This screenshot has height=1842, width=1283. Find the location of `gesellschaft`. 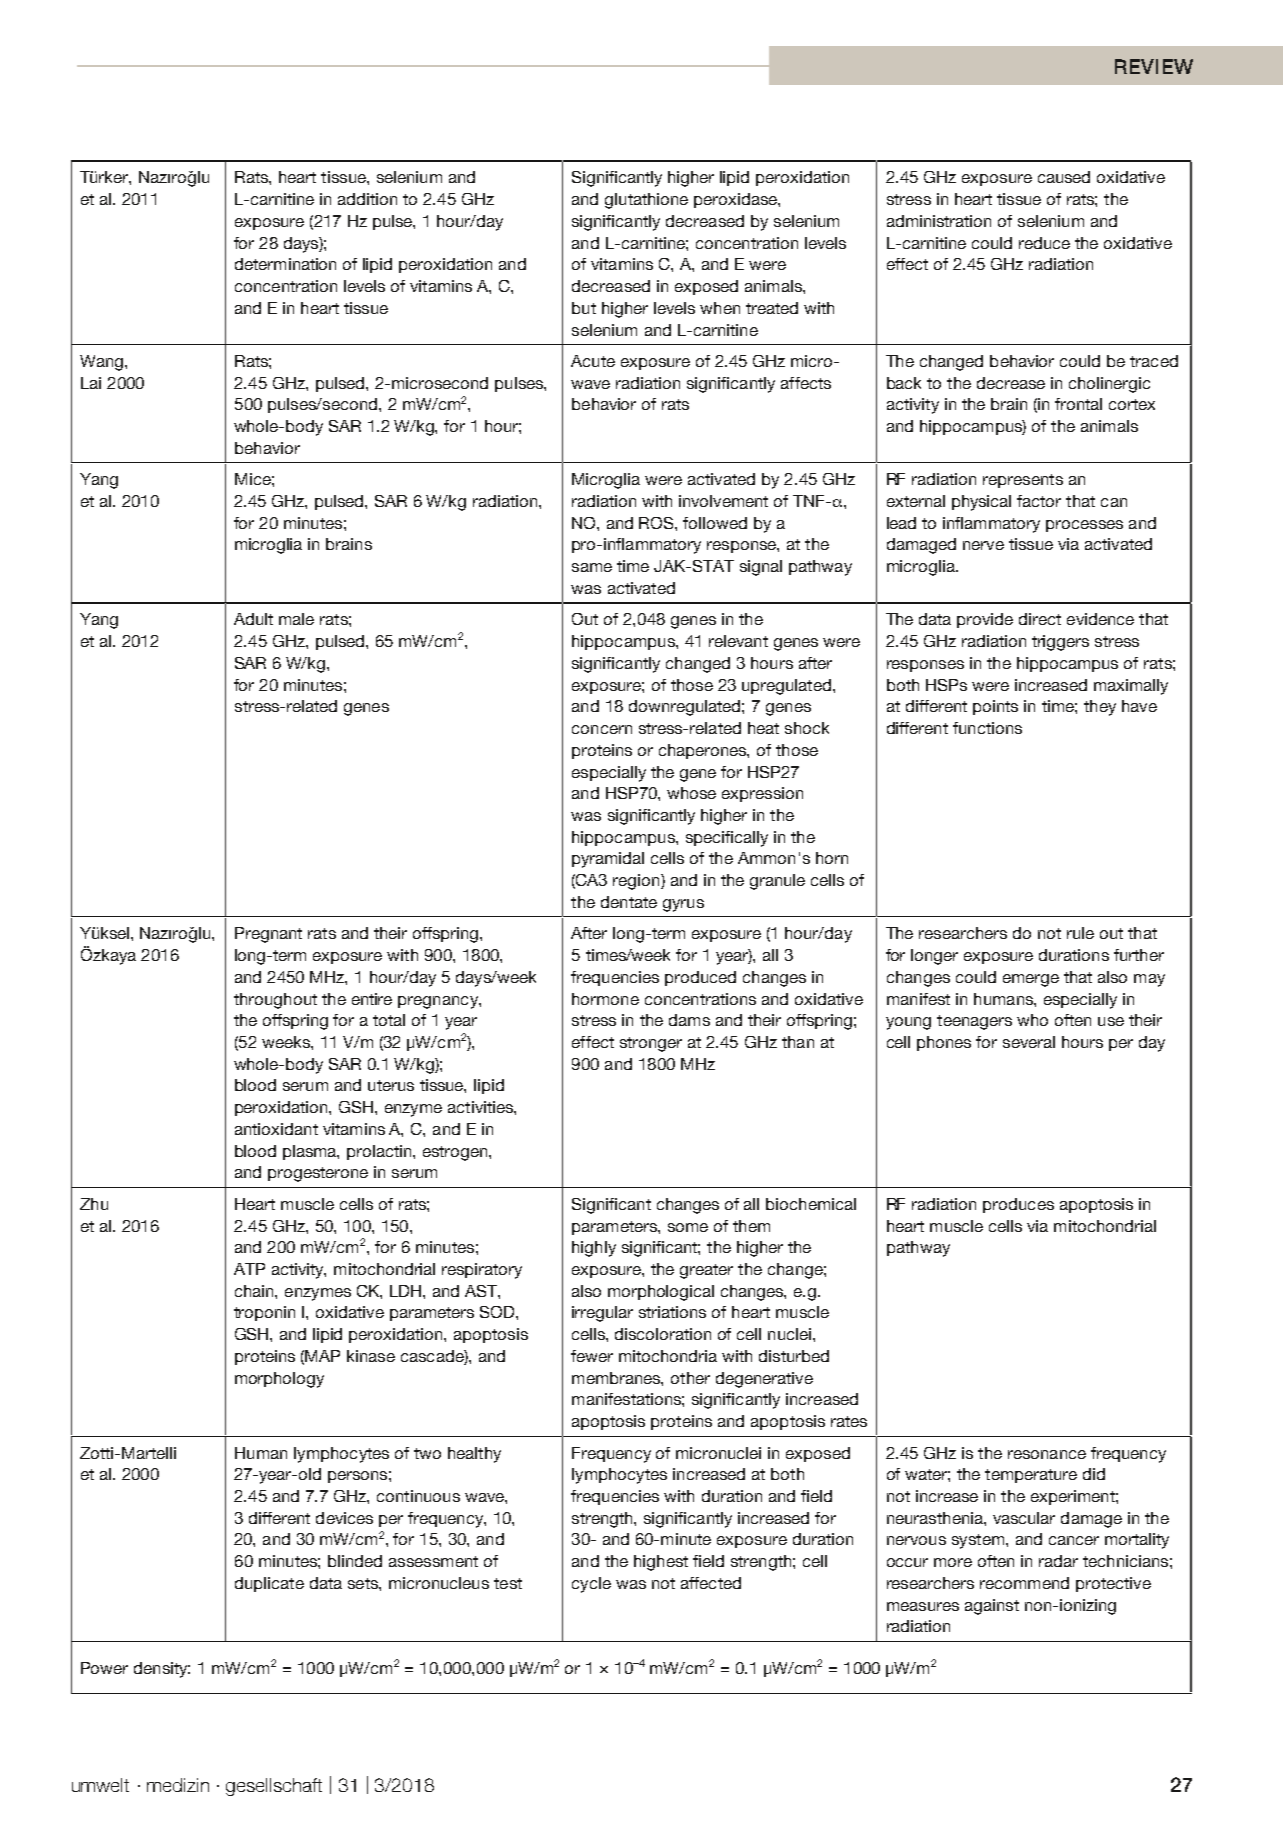

gesellschaft is located at coordinates (274, 1787).
